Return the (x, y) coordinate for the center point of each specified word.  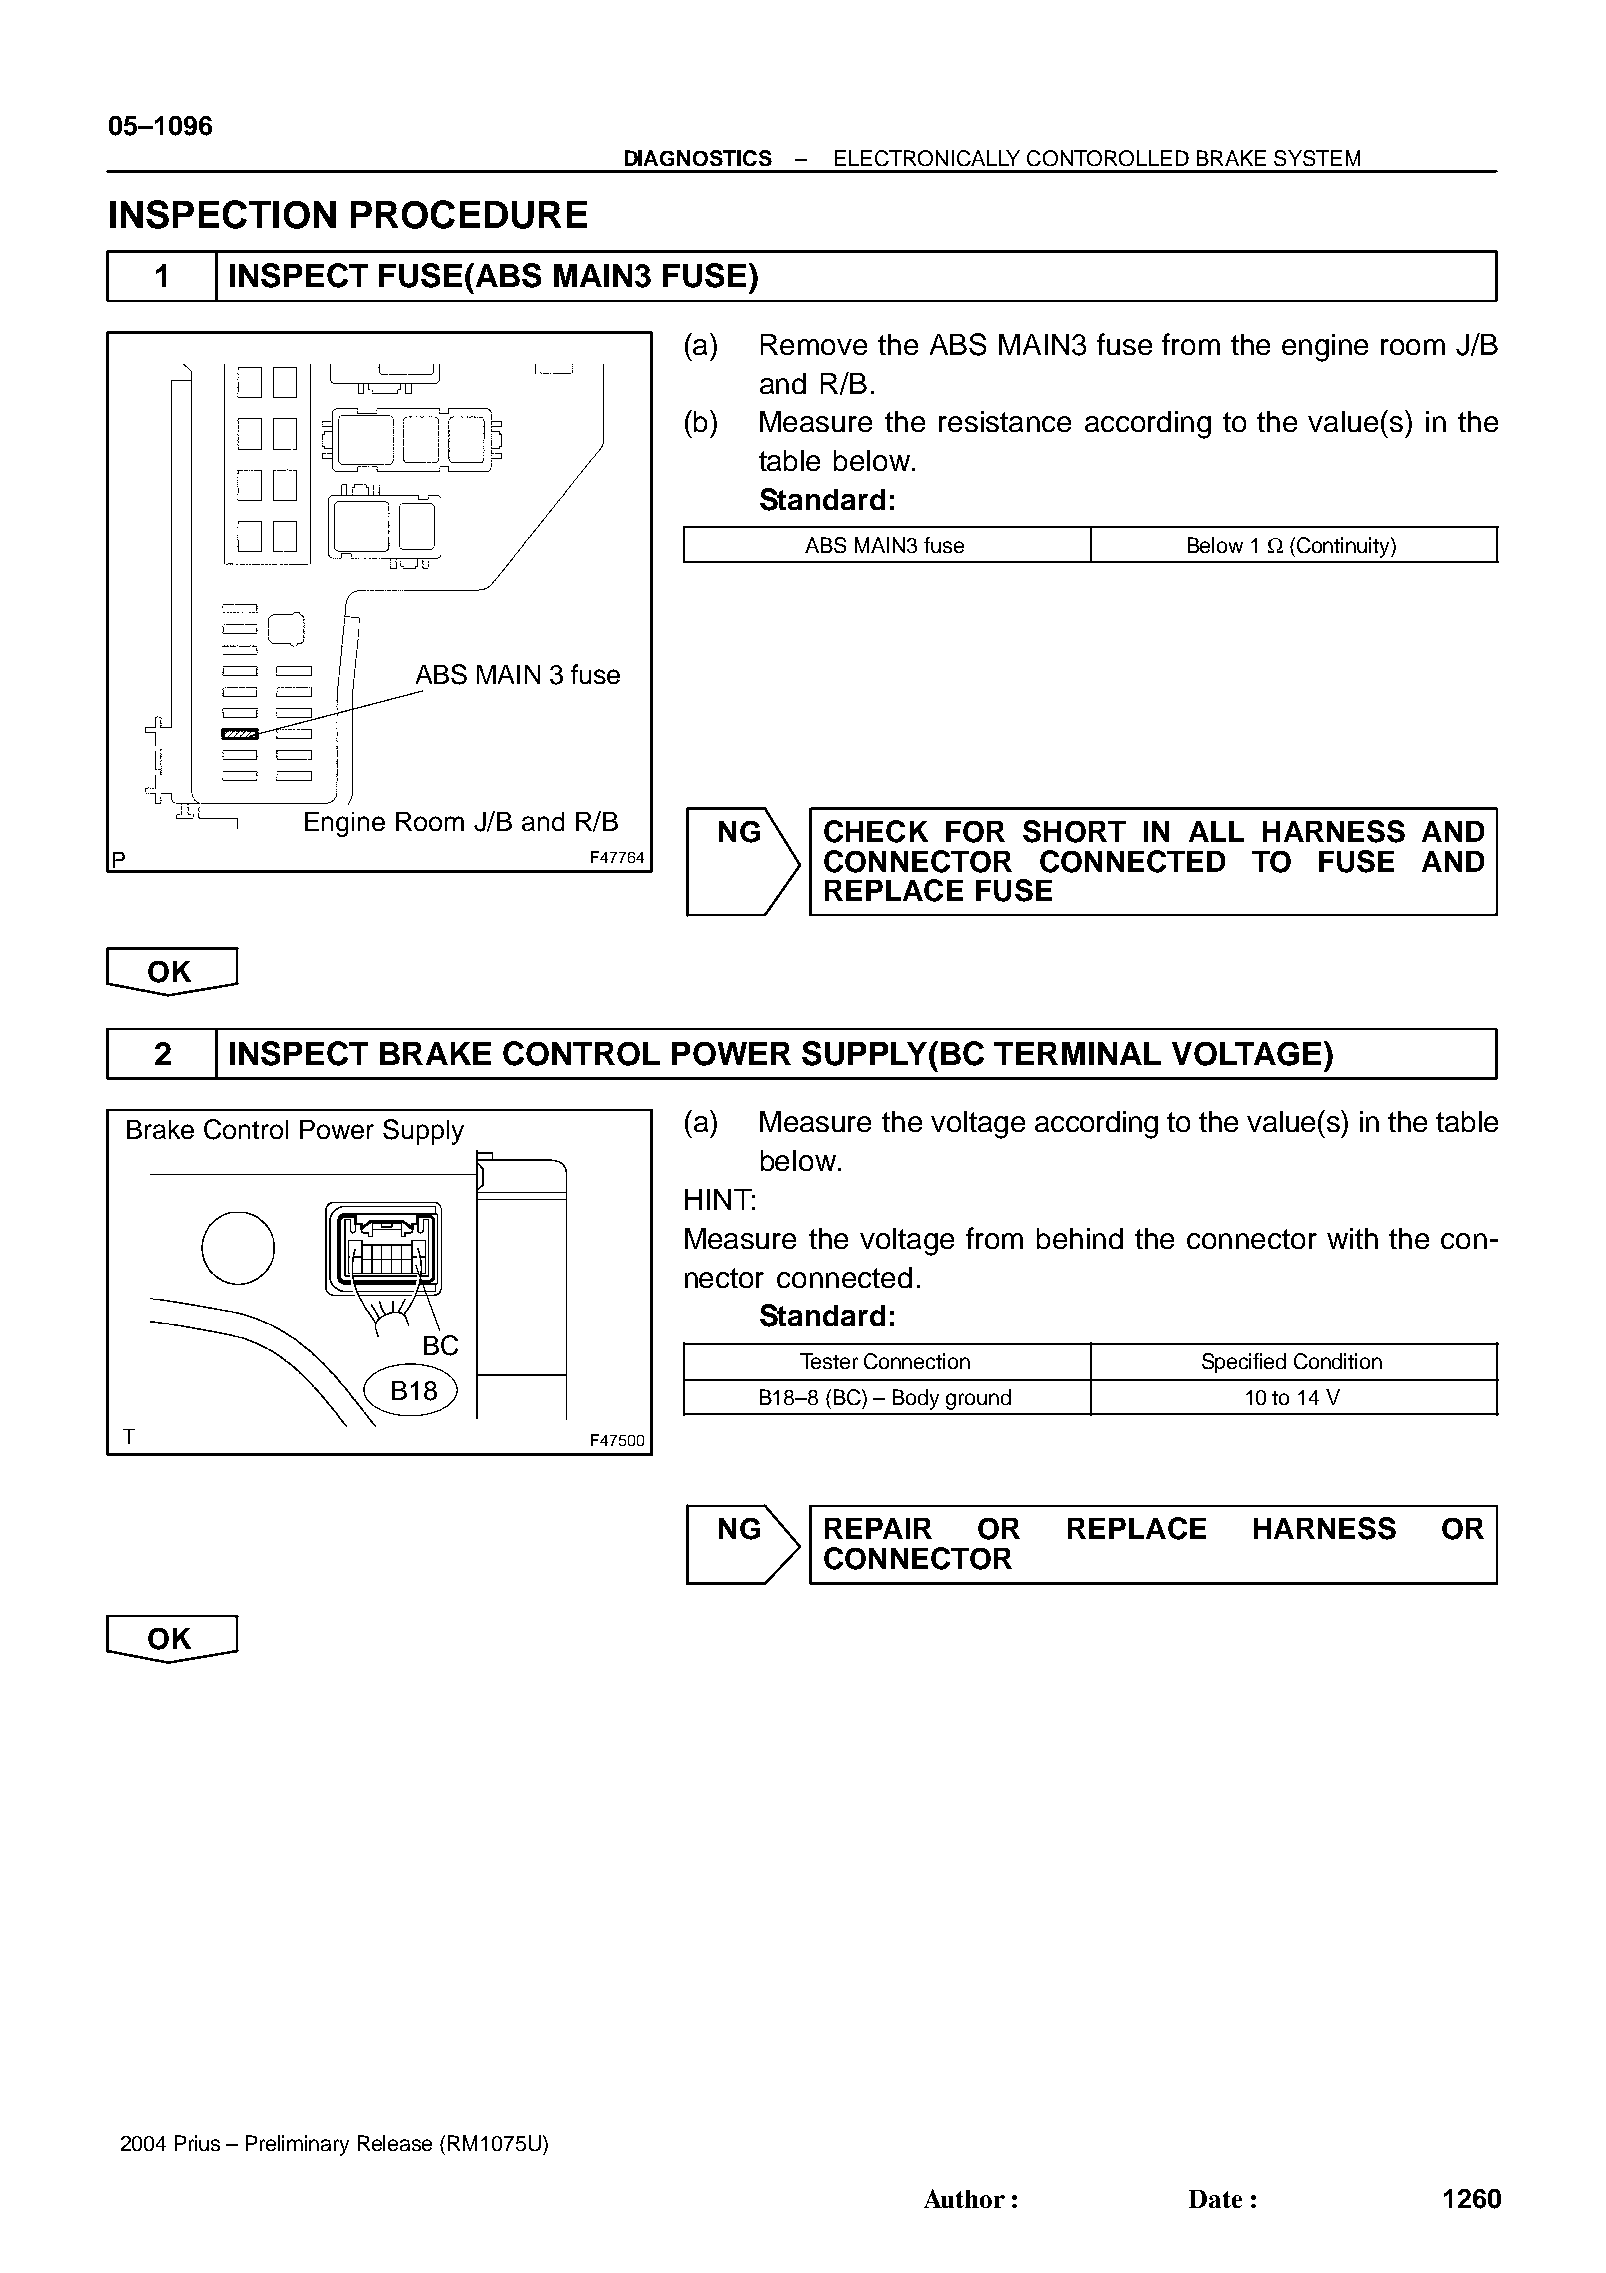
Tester (829, 1361)
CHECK (876, 831)
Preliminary (297, 2145)
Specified (1244, 1363)
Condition (1338, 1361)
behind (1080, 1238)
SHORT (1074, 831)
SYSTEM (1317, 158)
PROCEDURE (469, 214)
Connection (917, 1361)
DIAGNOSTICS (698, 158)
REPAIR (878, 1528)
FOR (975, 832)
